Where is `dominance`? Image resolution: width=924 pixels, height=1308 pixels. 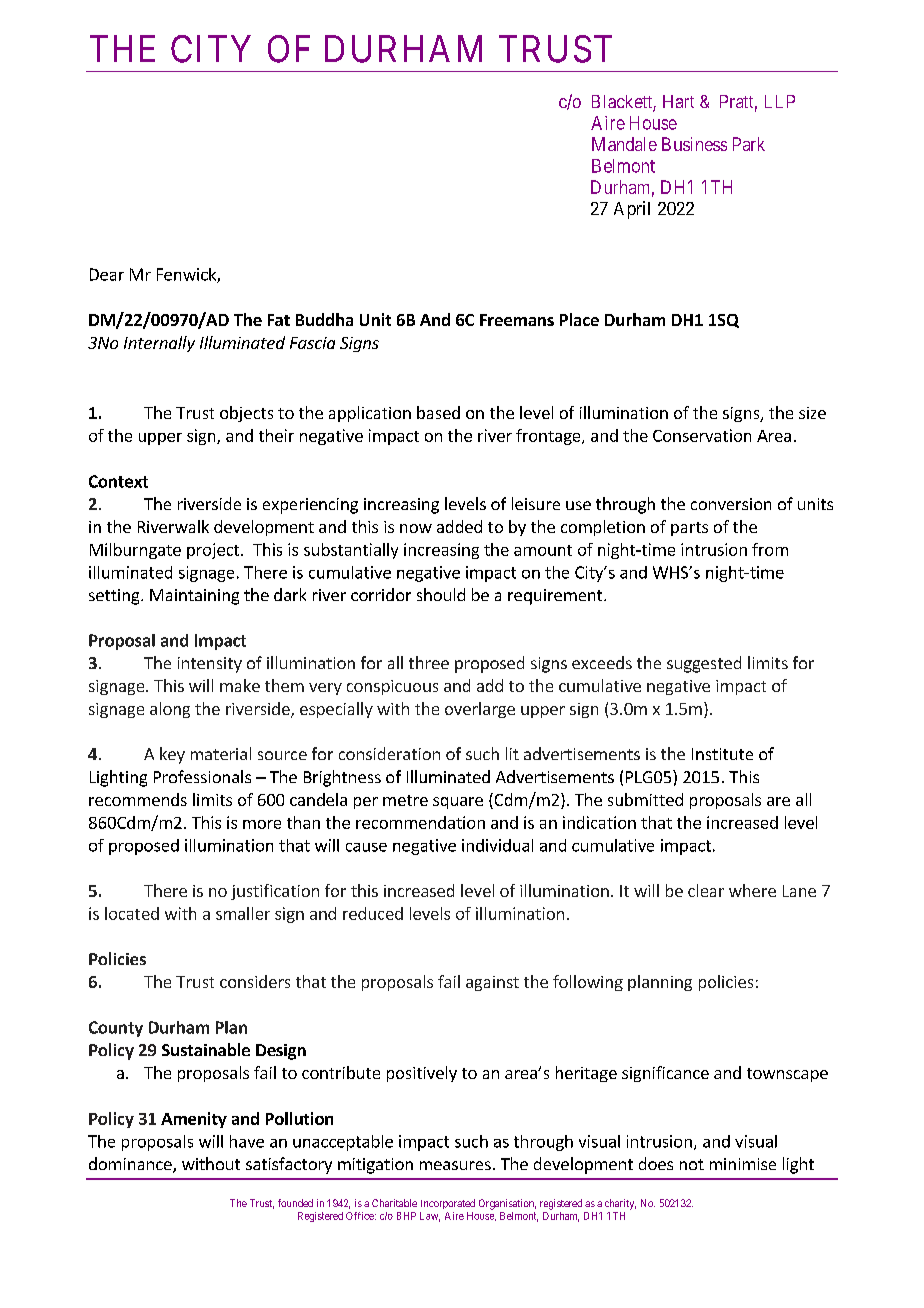
dominance is located at coordinates (131, 1165).
